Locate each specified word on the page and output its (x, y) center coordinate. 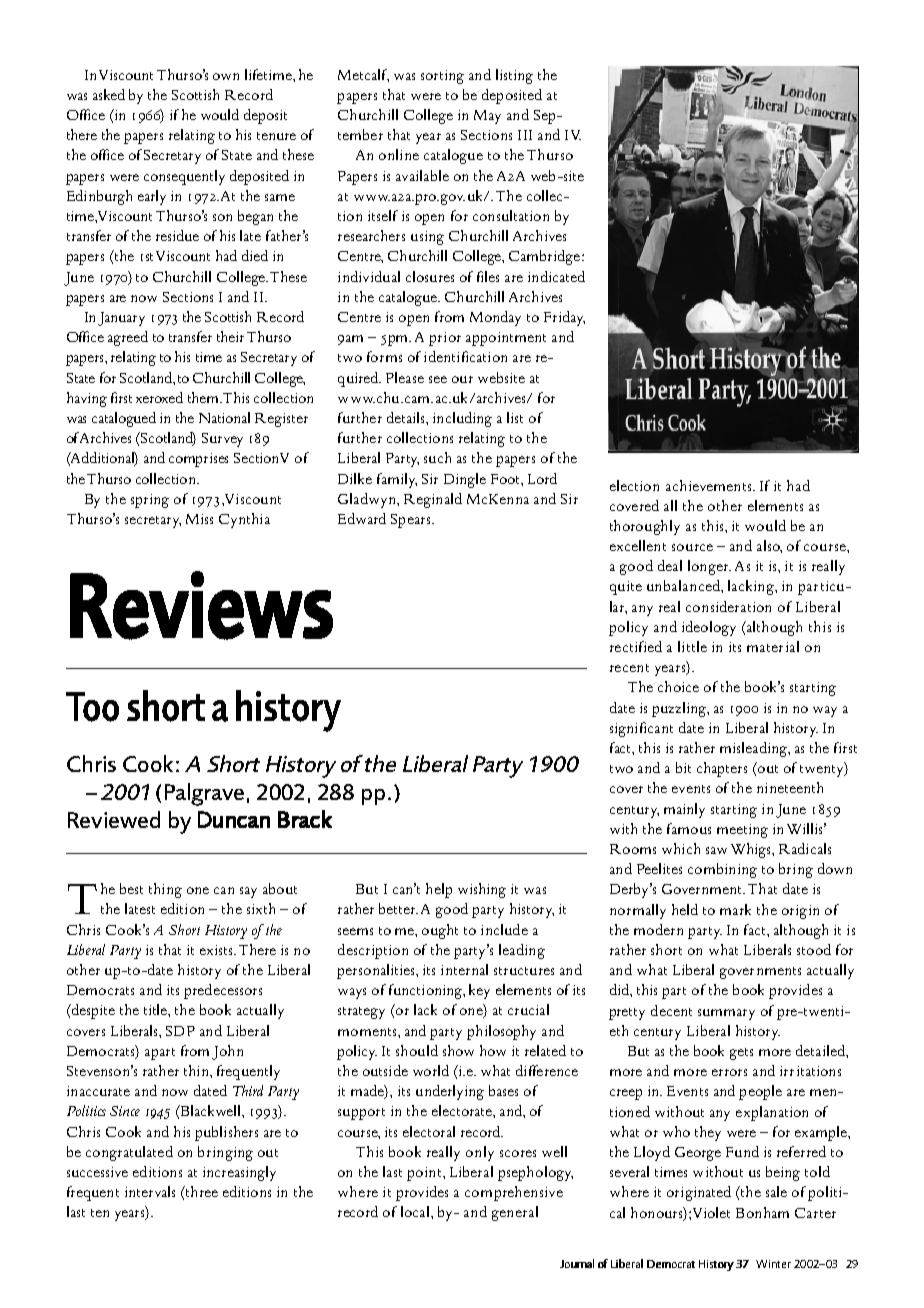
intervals (150, 1191)
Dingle (465, 480)
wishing (482, 890)
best (131, 888)
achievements (710, 485)
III (525, 135)
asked (109, 94)
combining (722, 870)
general (515, 1213)
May (487, 117)
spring (150, 501)
